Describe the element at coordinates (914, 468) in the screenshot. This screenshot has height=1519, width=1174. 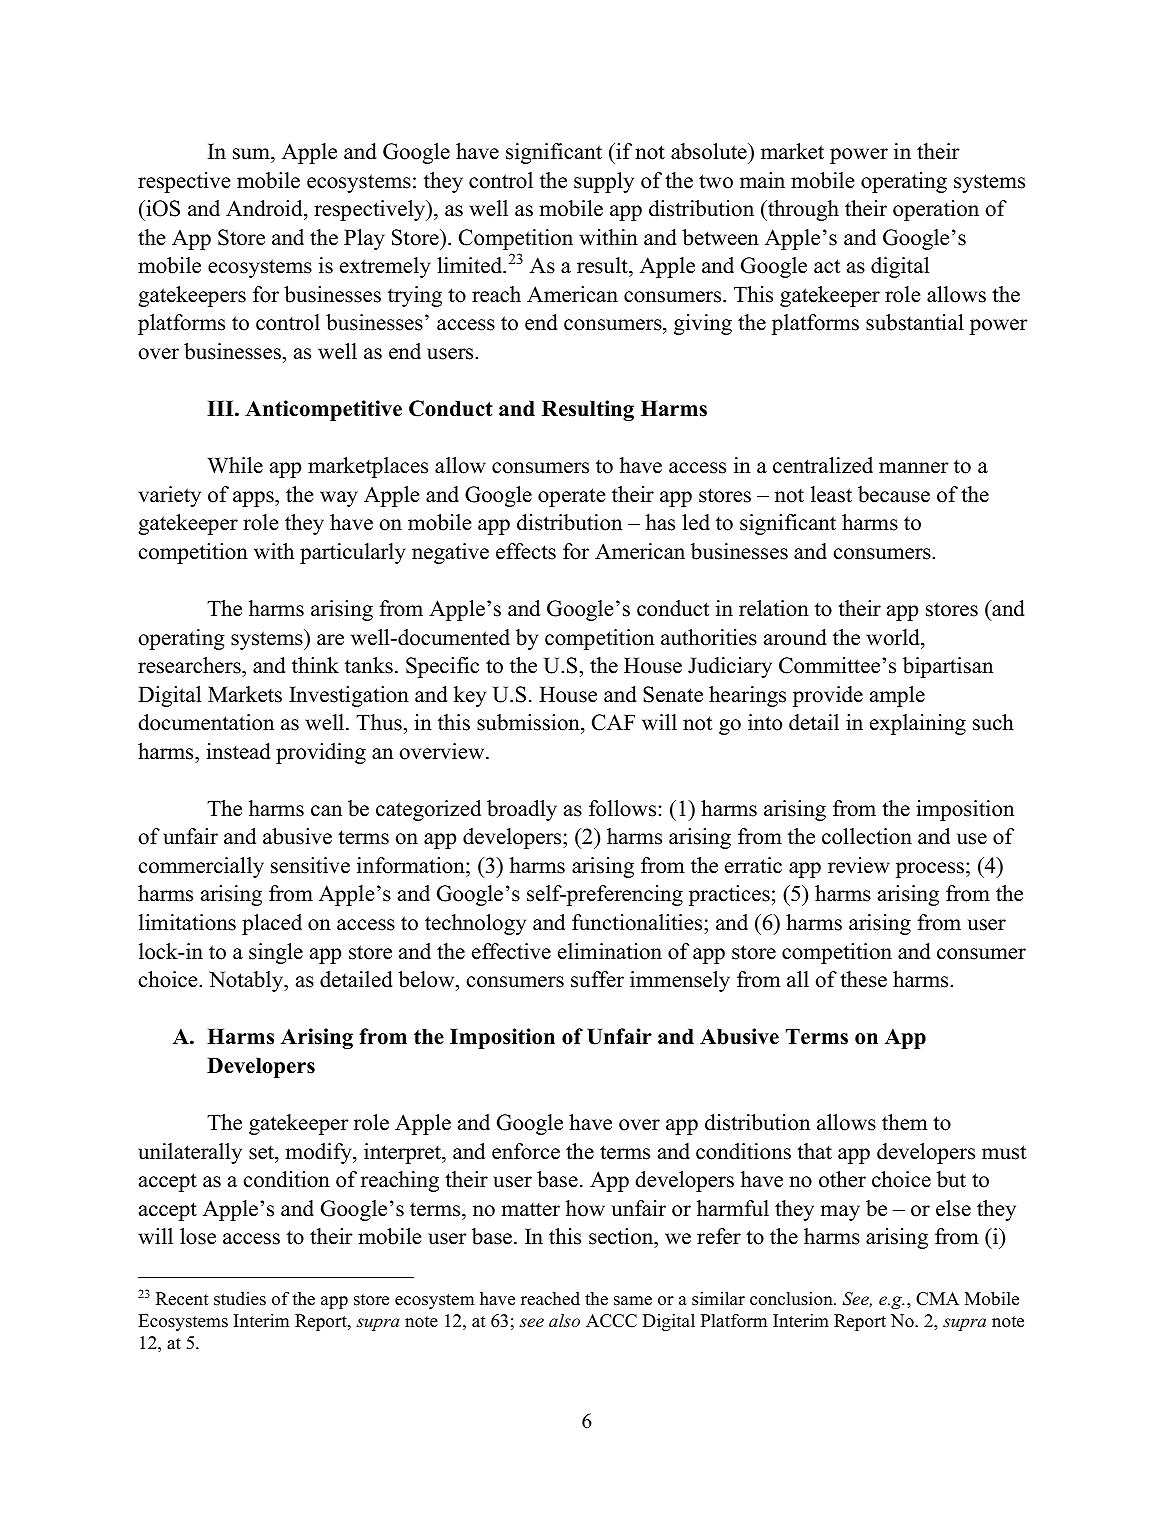
I see `manner` at that location.
